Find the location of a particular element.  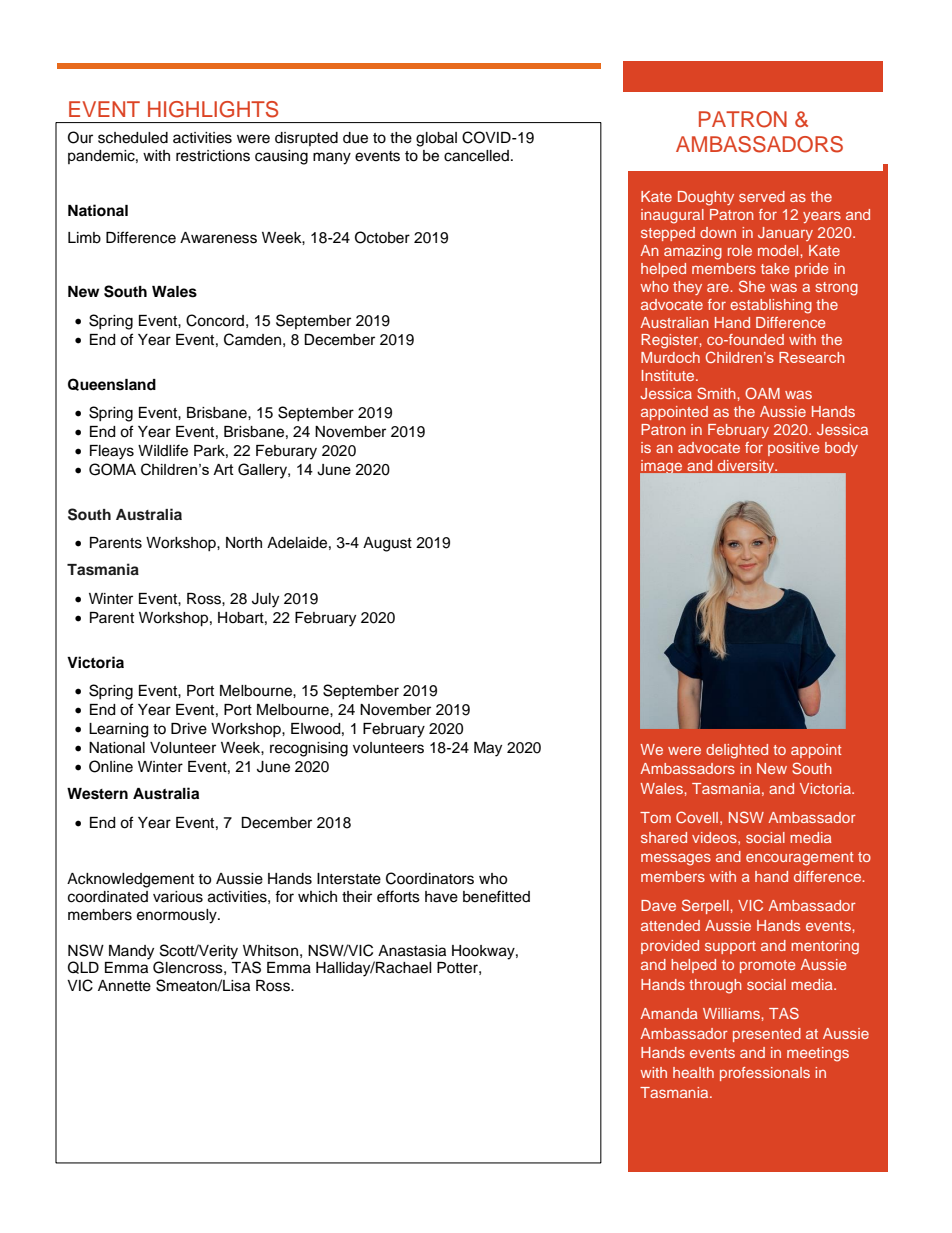

OAM is located at coordinates (762, 393).
